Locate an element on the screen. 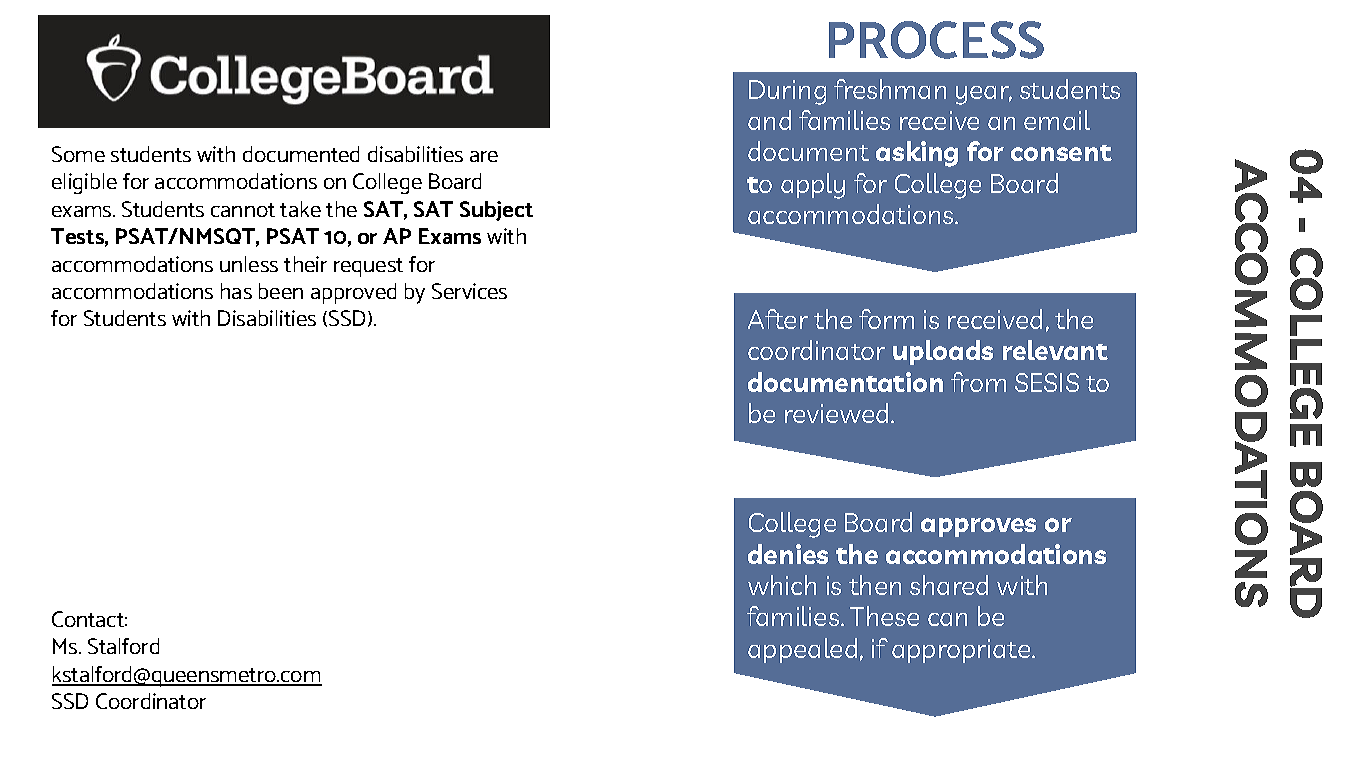 The width and height of the screenshot is (1368, 769). Some is located at coordinates (78, 154).
